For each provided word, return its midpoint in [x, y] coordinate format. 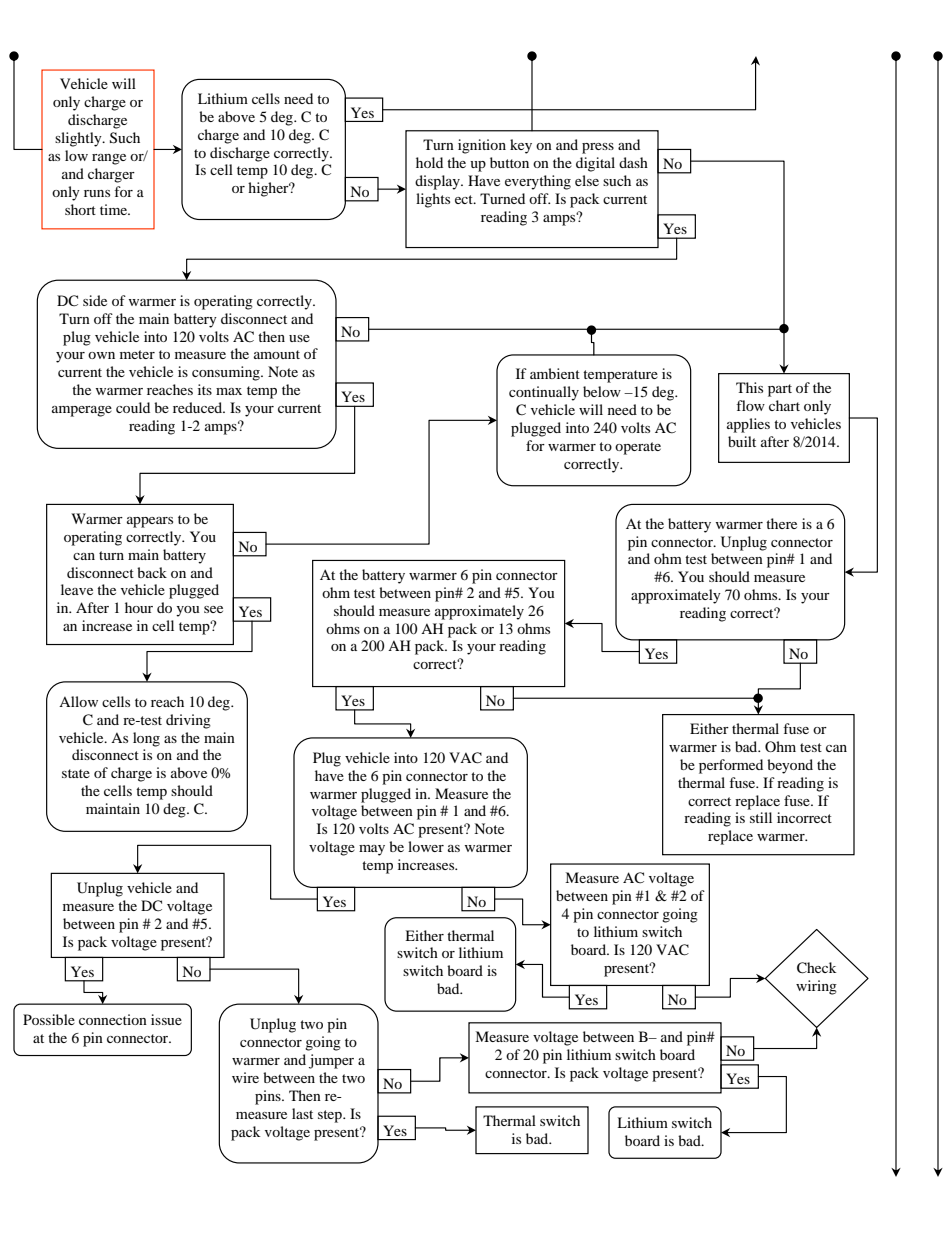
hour [139, 607]
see [213, 609]
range [109, 159]
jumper [331, 1061]
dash [633, 162]
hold [429, 162]
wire [245, 1077]
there [781, 523]
